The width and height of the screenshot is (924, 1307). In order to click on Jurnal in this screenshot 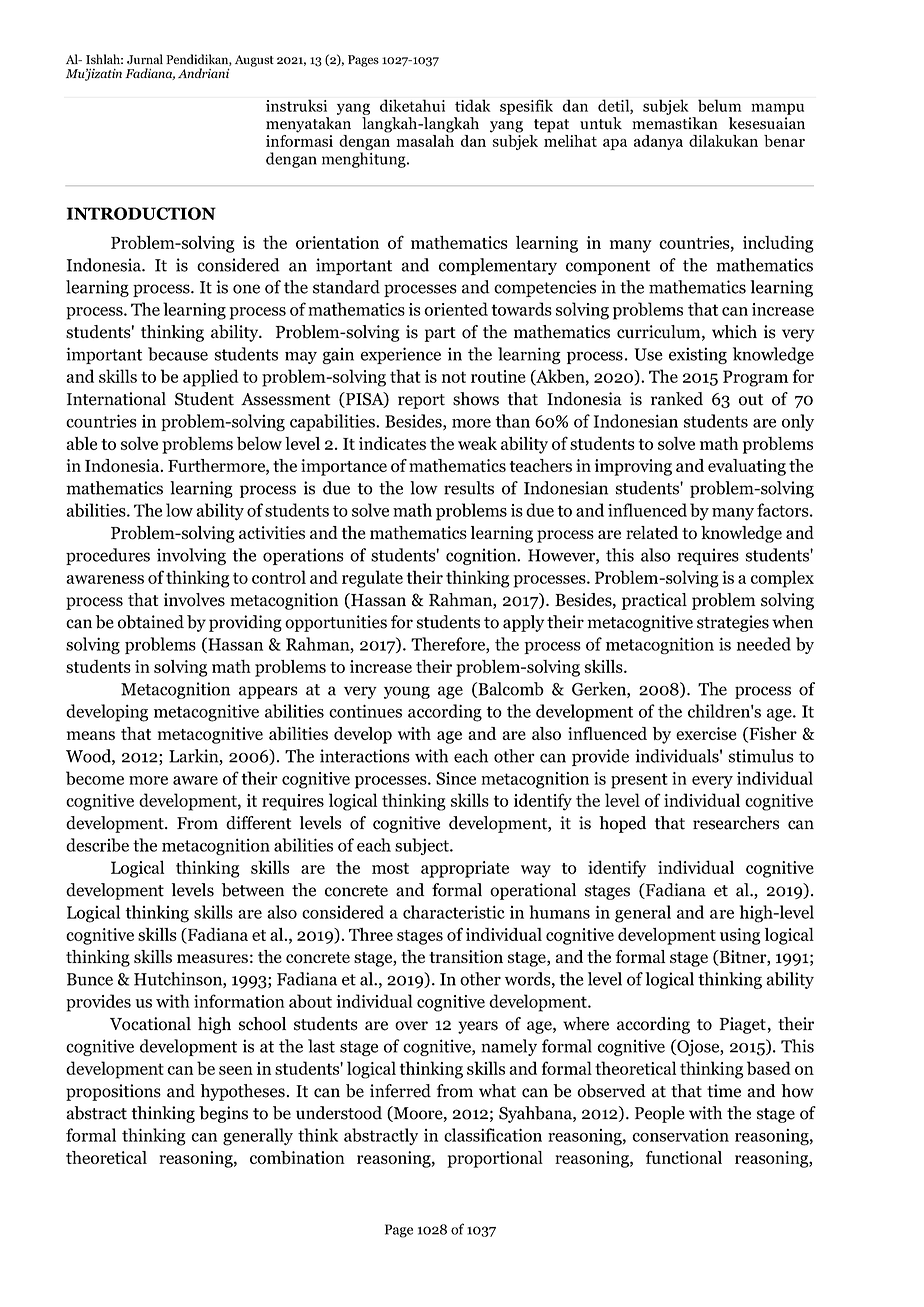, I will do `click(145, 59)`.
